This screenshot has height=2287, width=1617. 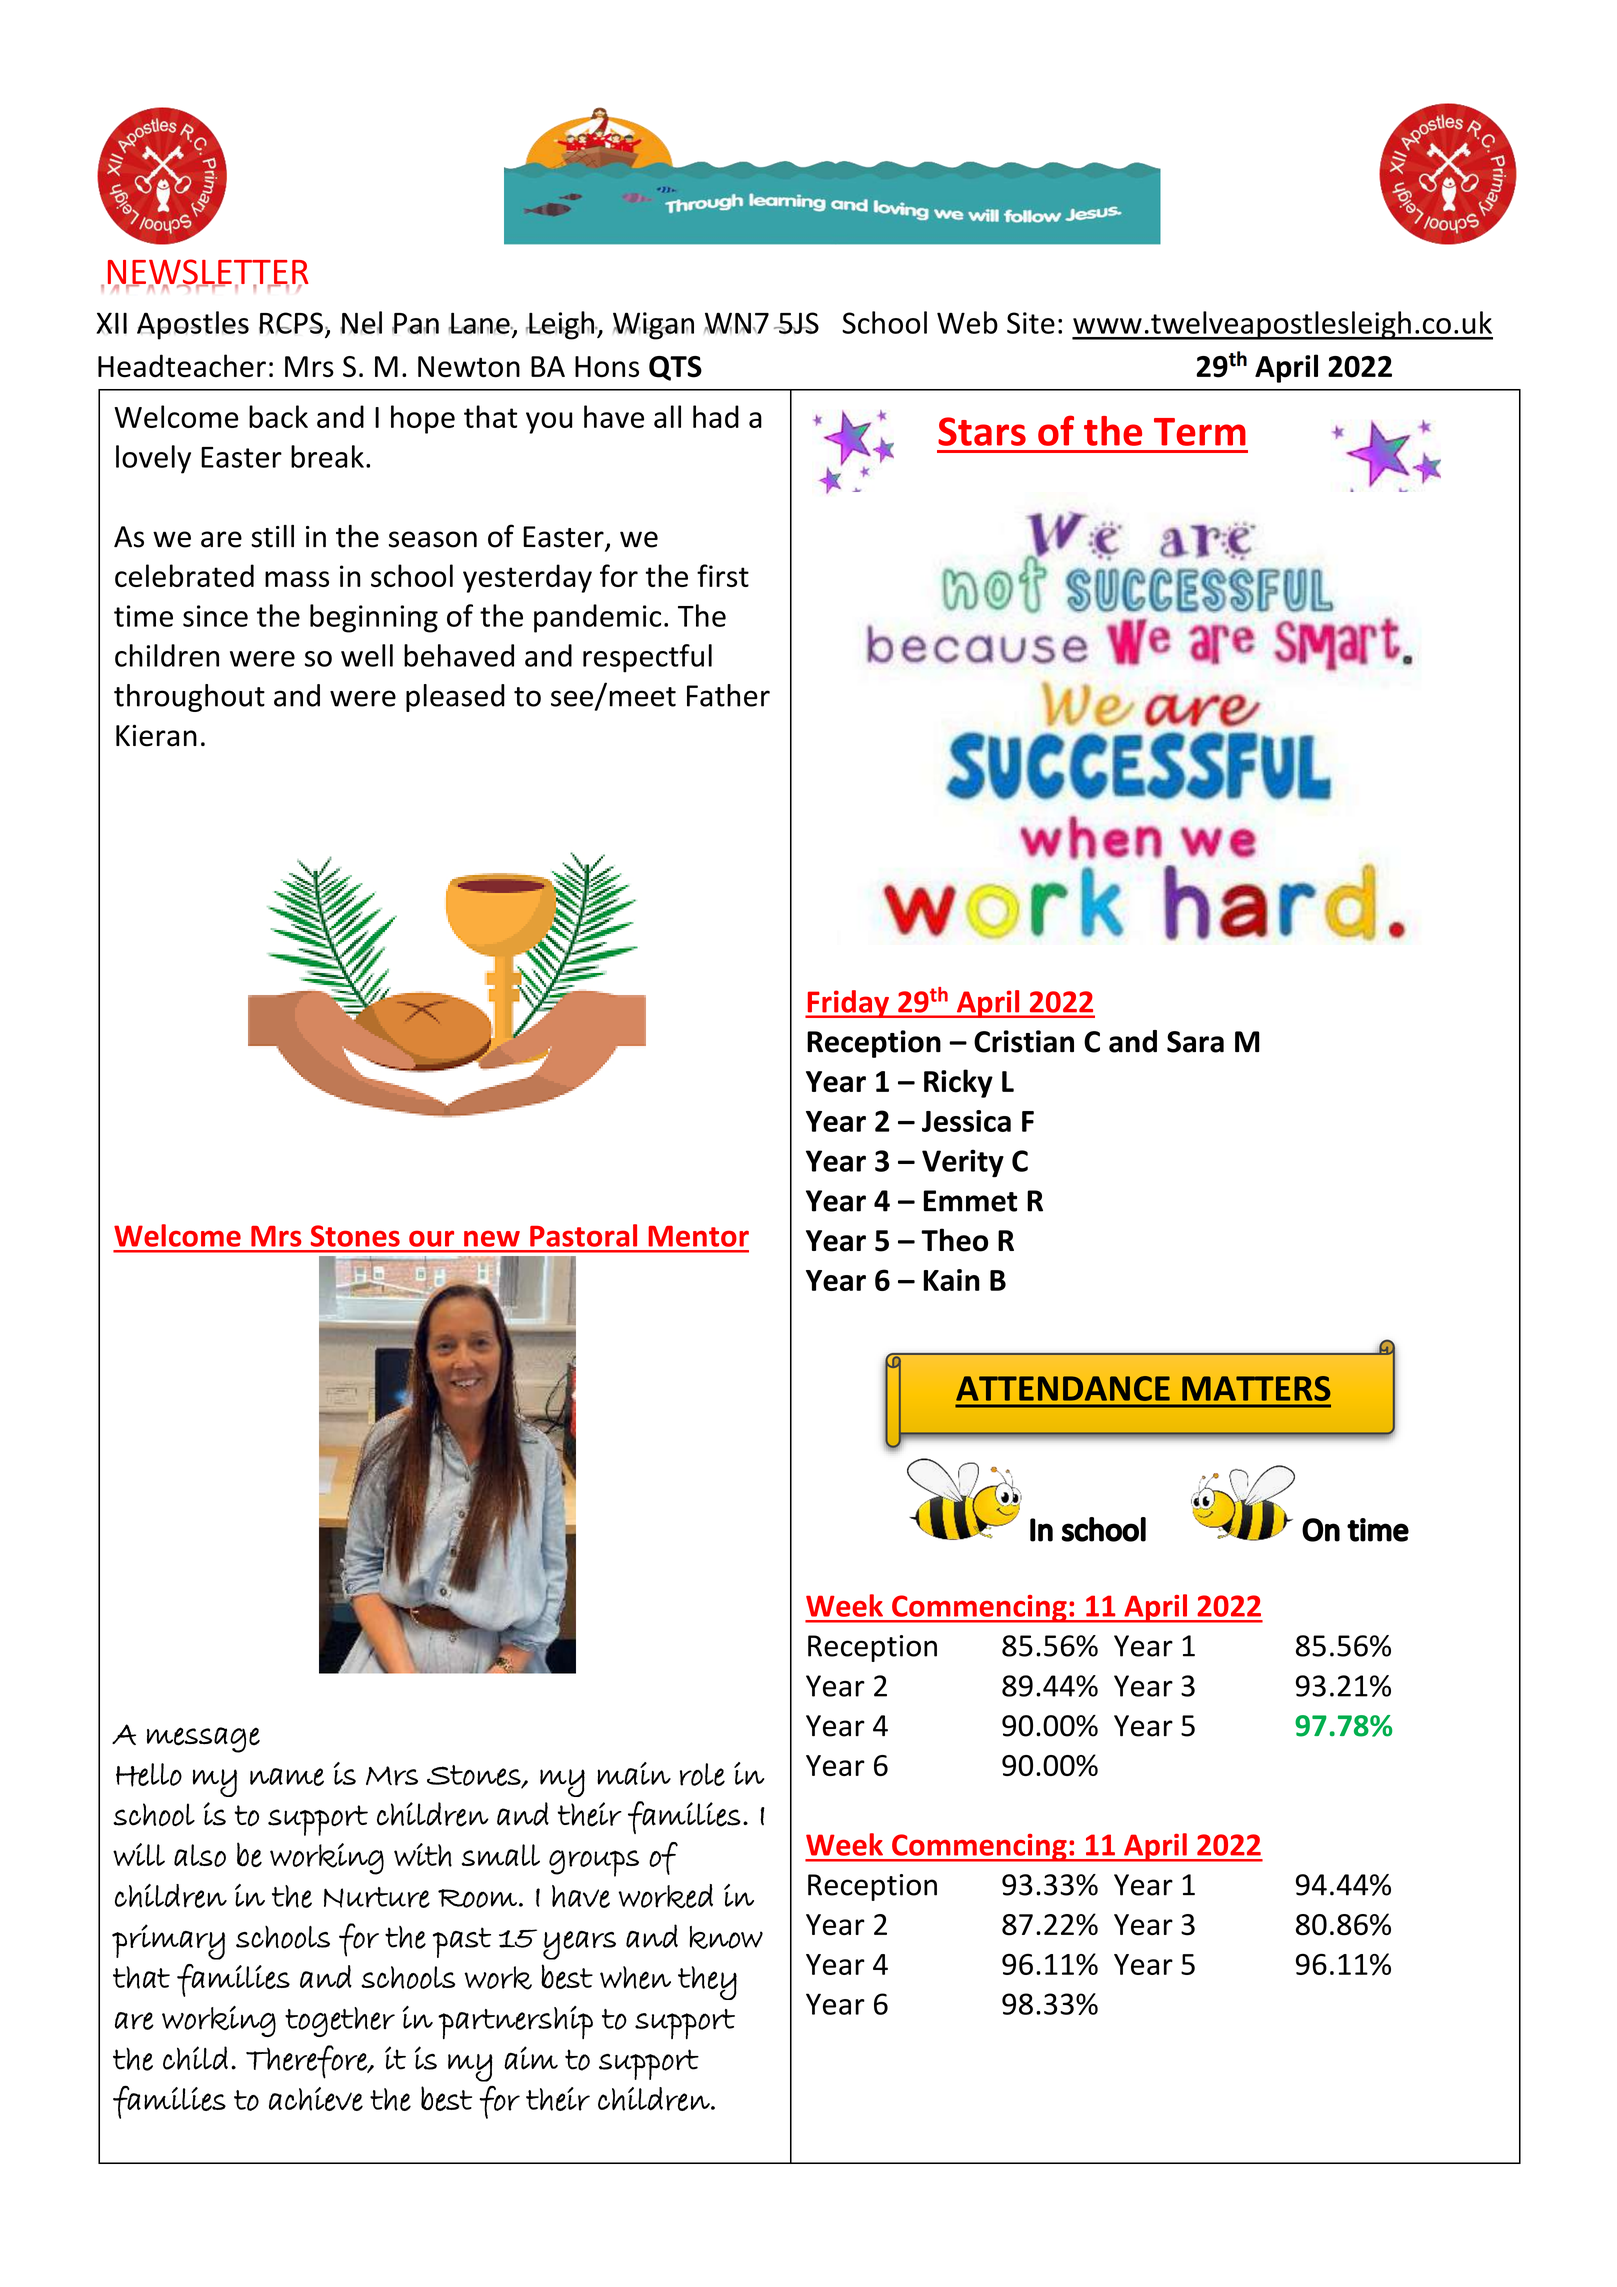 What do you see at coordinates (675, 368) in the screenshot?
I see `QTS` at bounding box center [675, 368].
